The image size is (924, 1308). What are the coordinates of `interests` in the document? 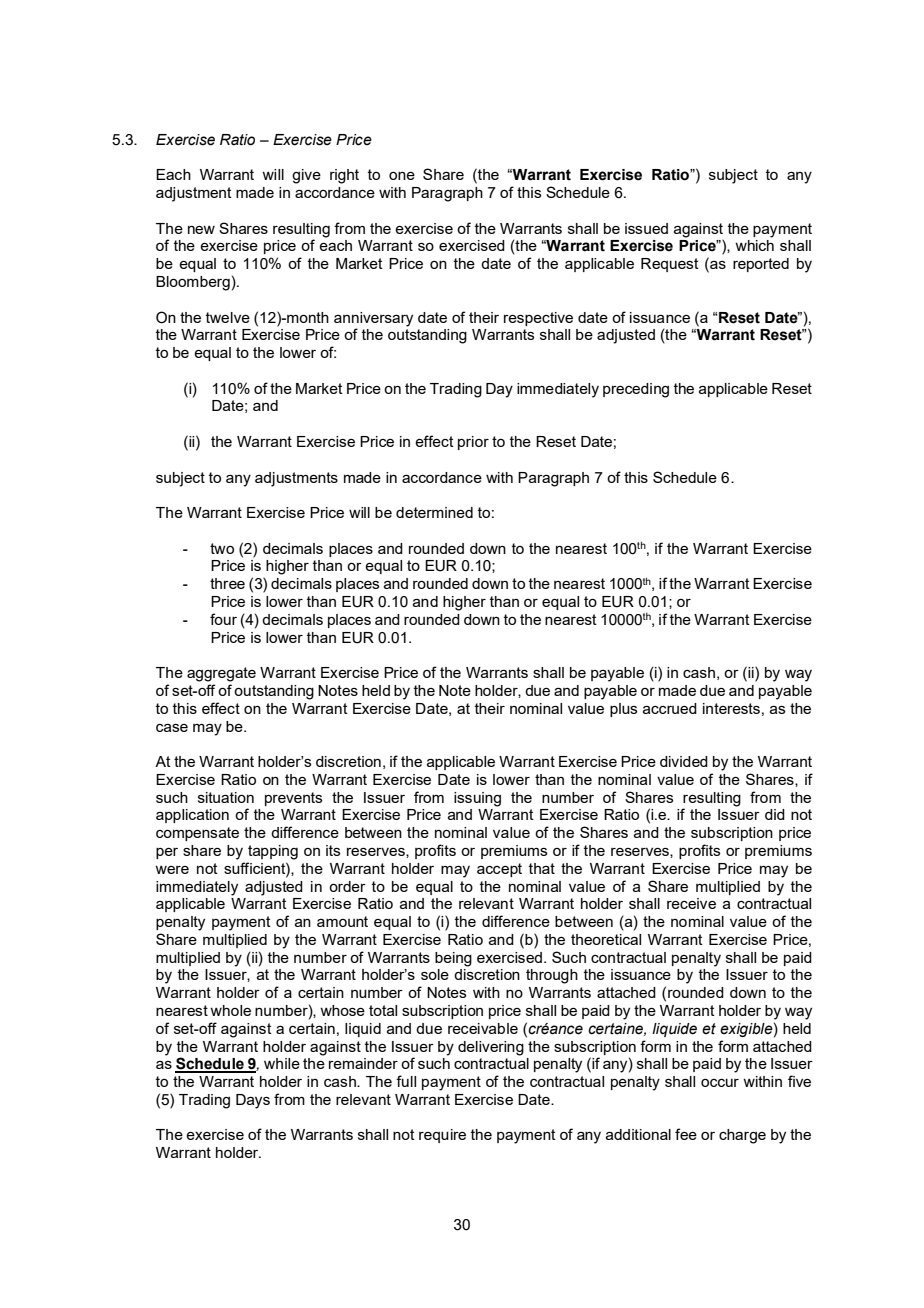 It's located at (731, 708).
